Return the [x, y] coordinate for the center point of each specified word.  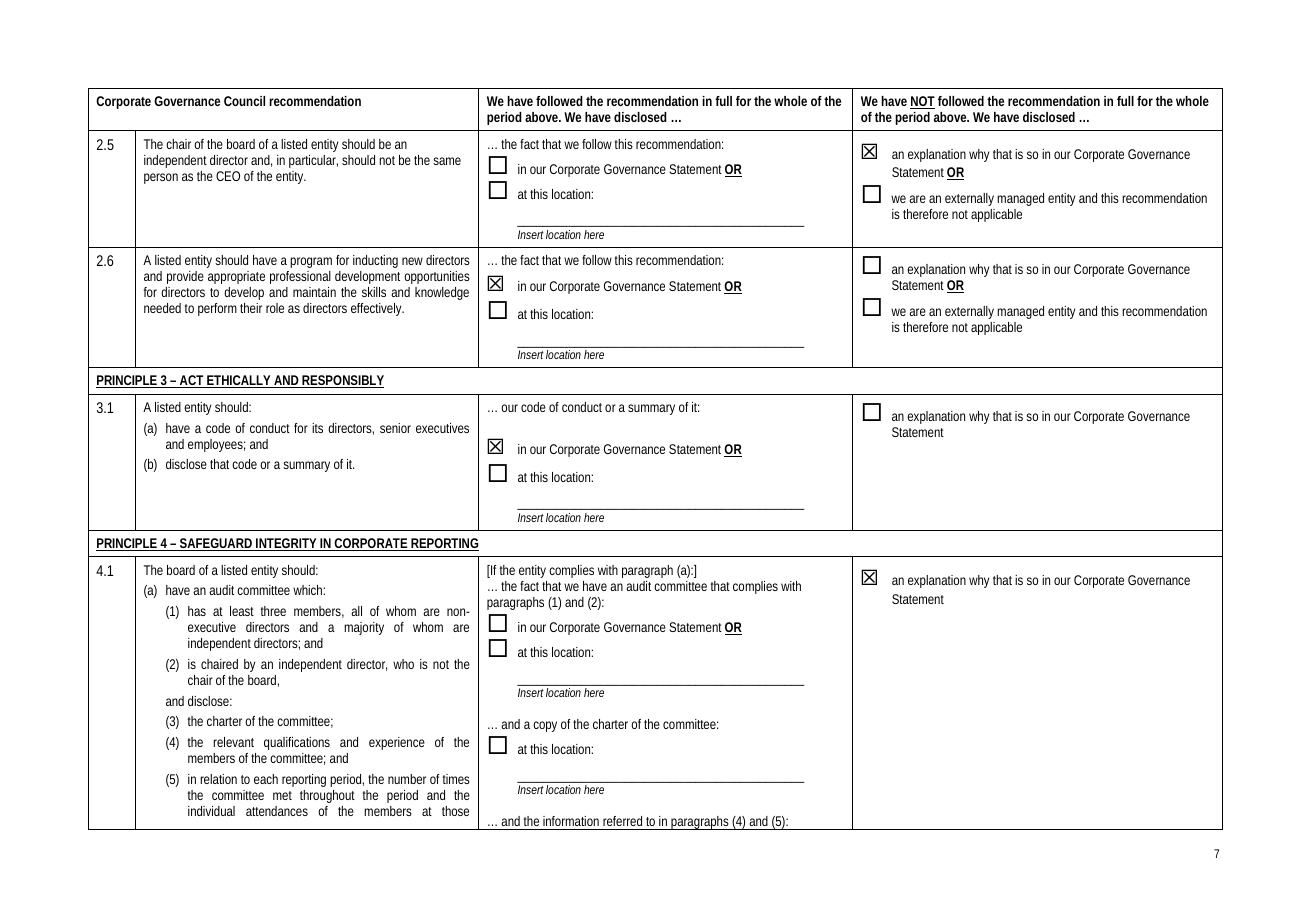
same [447, 161]
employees [216, 445]
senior [395, 428]
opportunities [437, 277]
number [407, 779]
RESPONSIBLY [342, 381]
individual [211, 811]
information [571, 821]
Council [244, 101]
